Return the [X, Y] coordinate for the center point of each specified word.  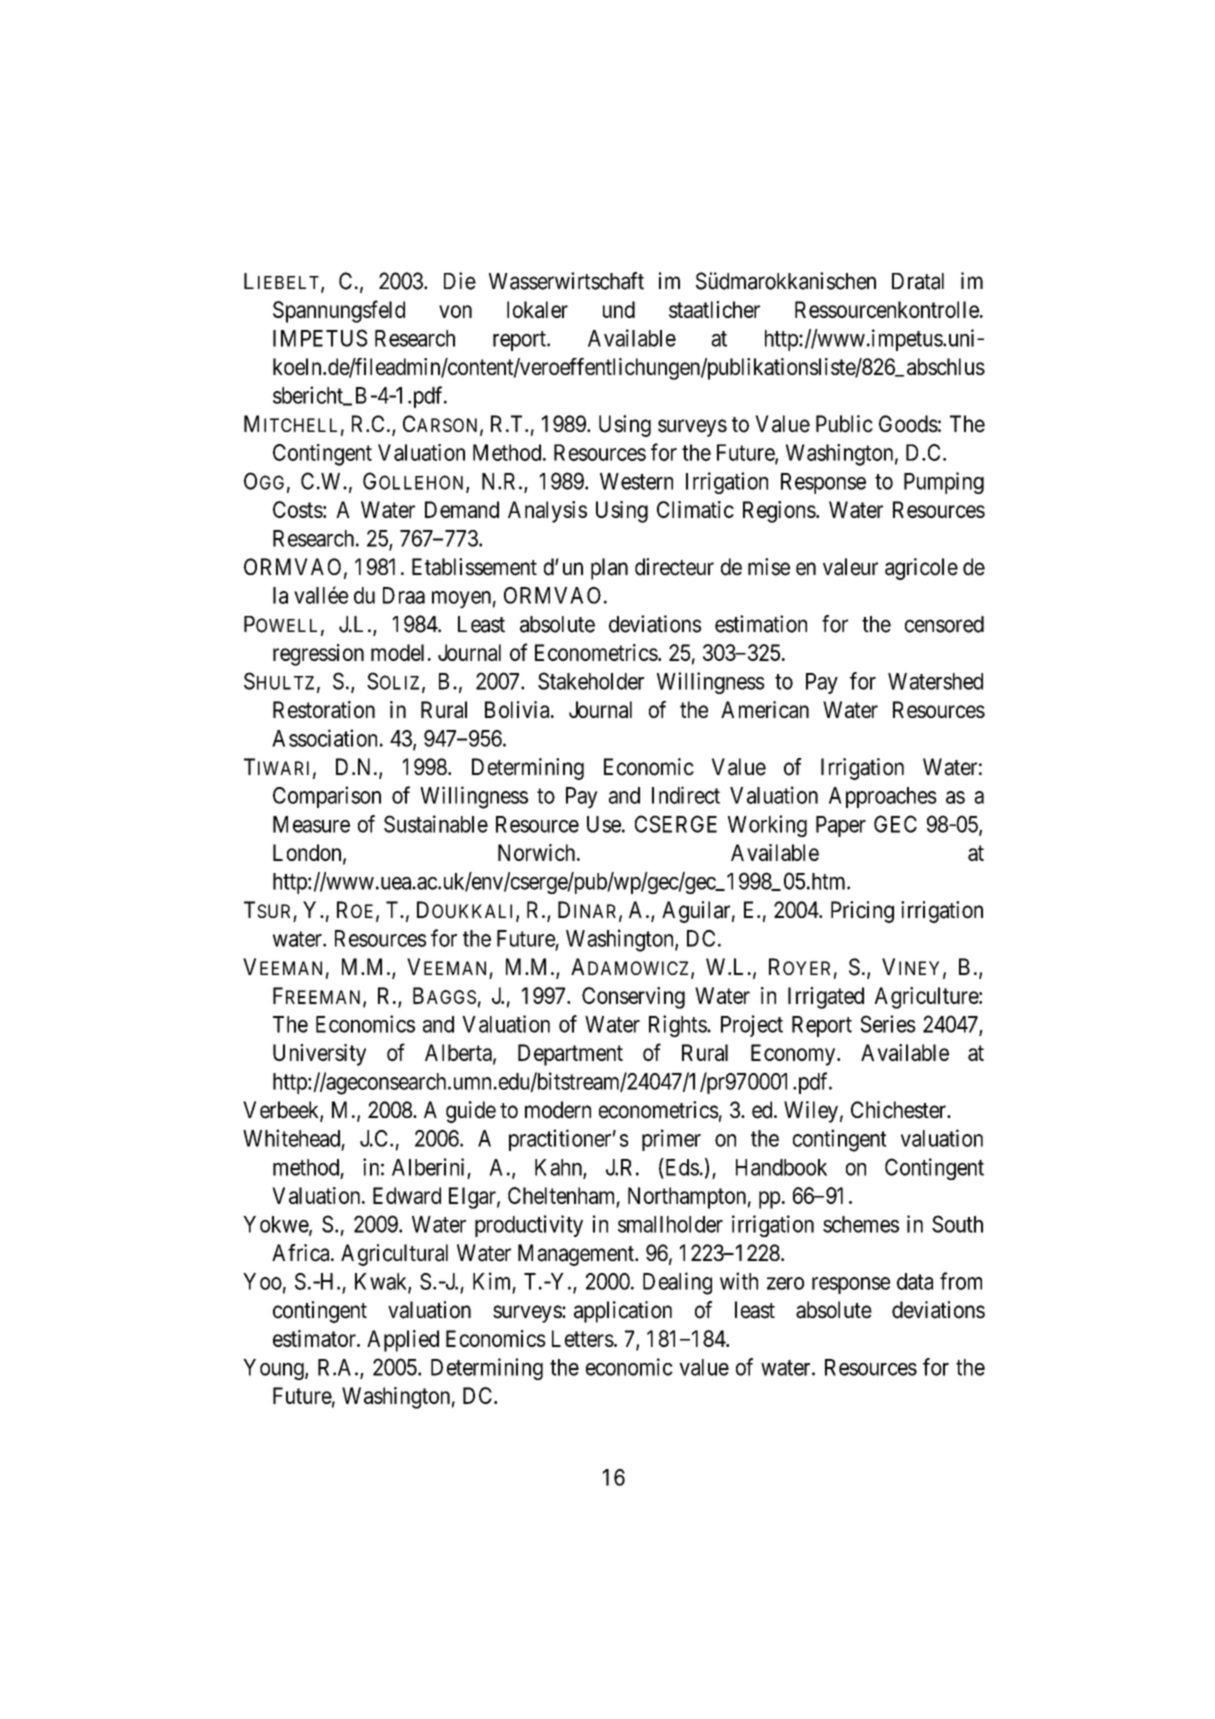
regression [318, 655]
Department [570, 1055]
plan [609, 569]
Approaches [883, 797]
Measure [311, 824]
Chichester [900, 1110]
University [319, 1055]
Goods [908, 424]
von [455, 311]
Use [604, 824]
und [619, 309]
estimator [315, 1338]
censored [944, 624]
